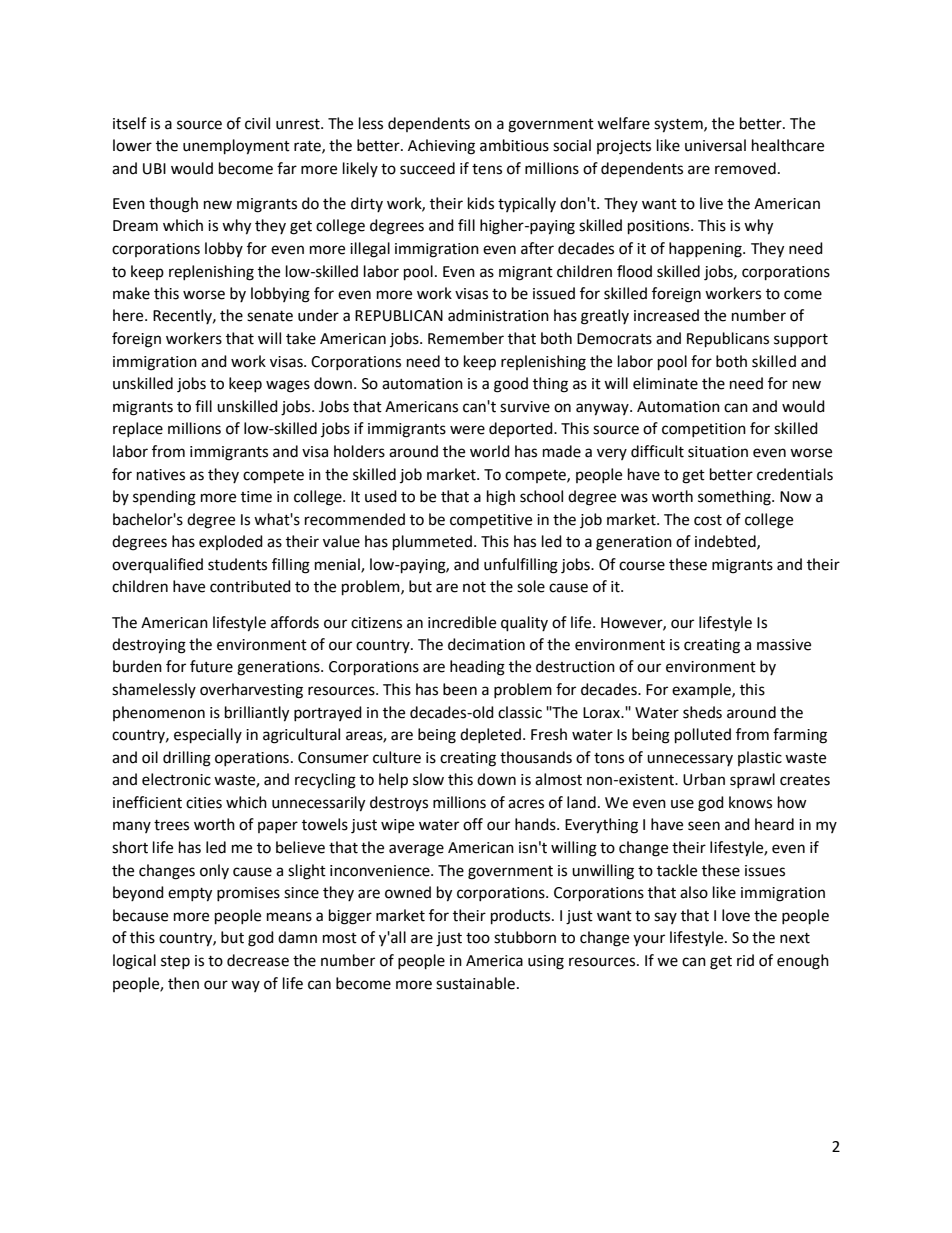 The image size is (952, 1233). Describe the element at coordinates (231, 542) in the screenshot. I see `exploded` at that location.
